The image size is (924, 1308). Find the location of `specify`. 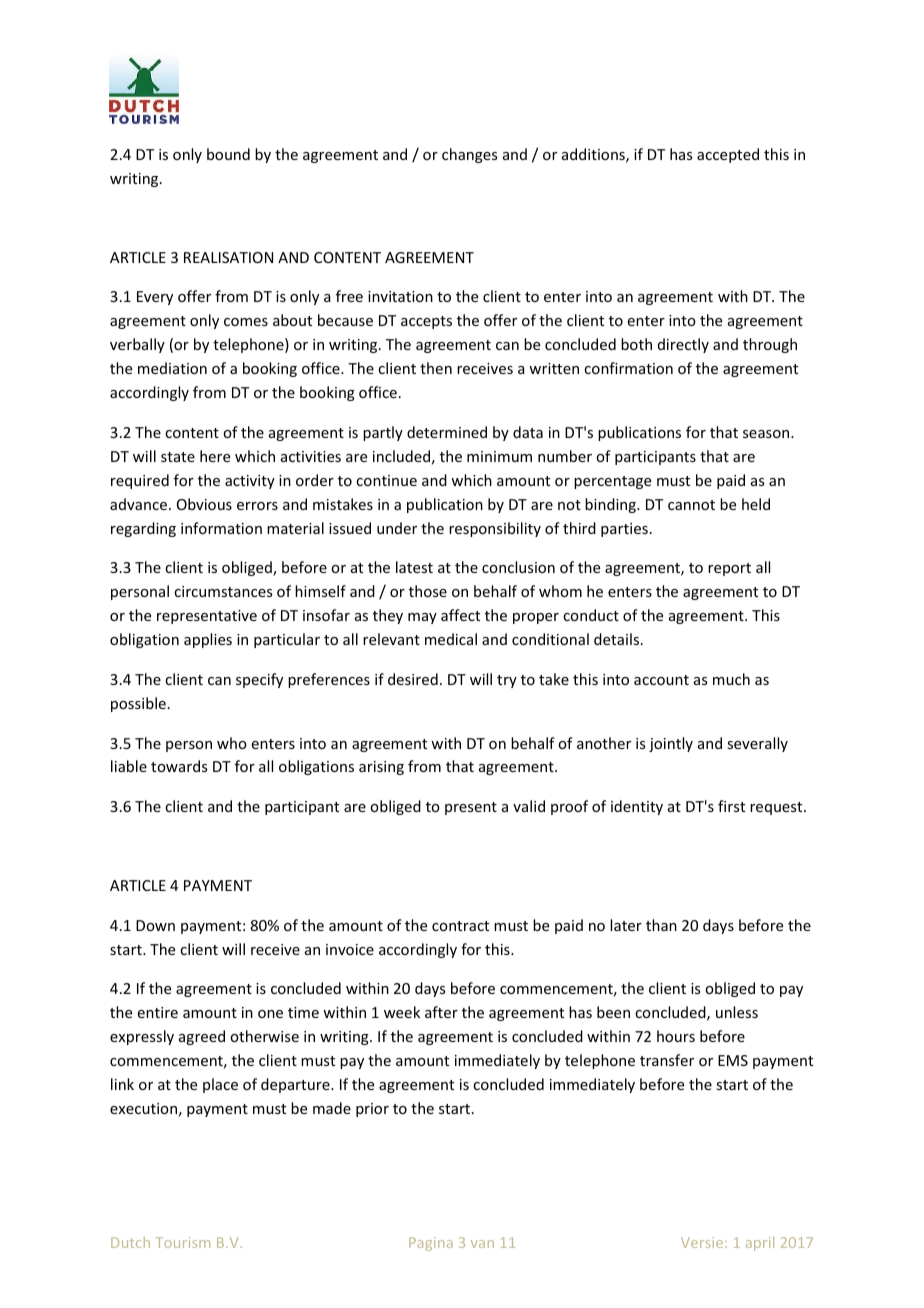

specify is located at coordinates (259, 680).
